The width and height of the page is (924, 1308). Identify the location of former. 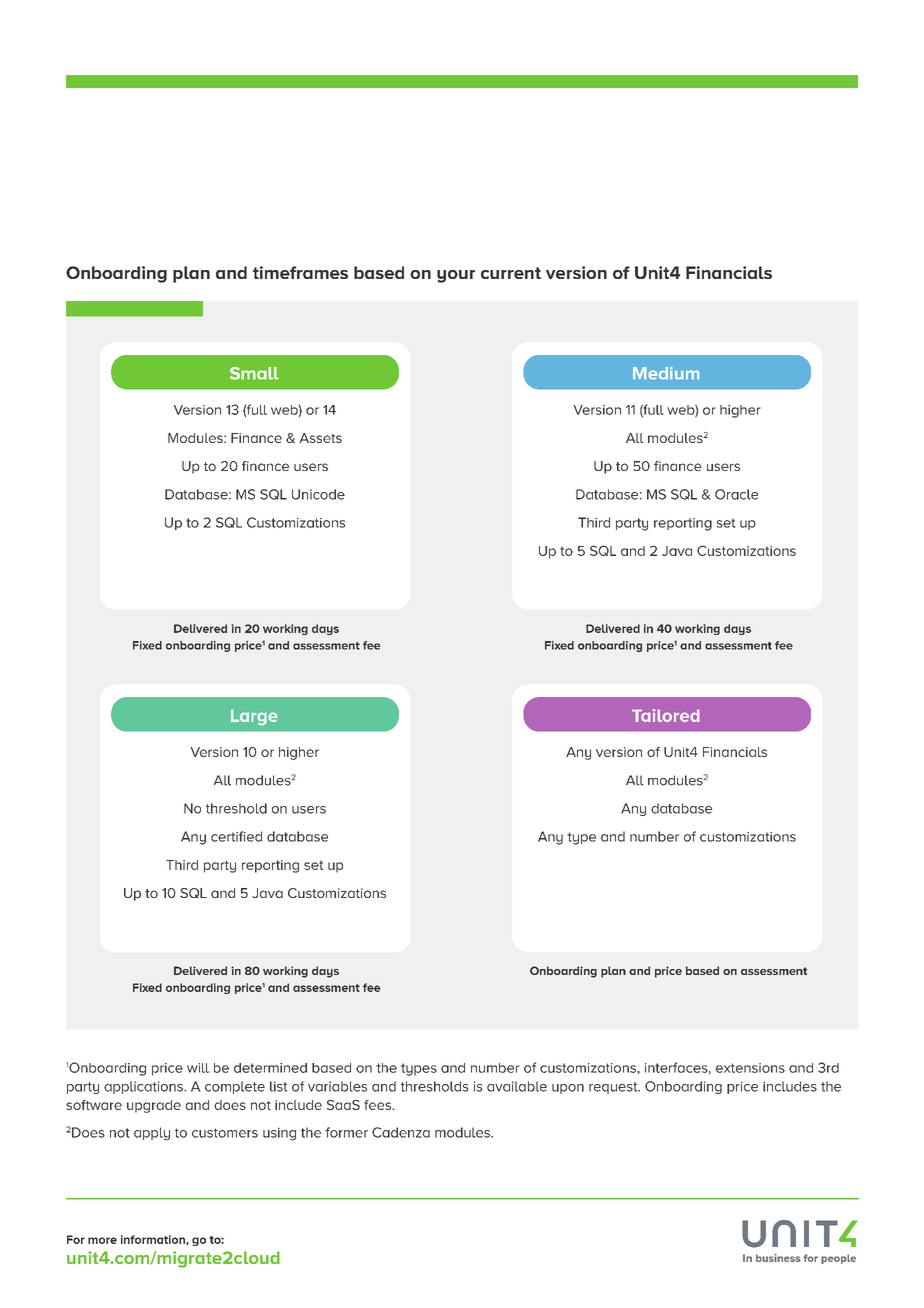
(346, 1132).
